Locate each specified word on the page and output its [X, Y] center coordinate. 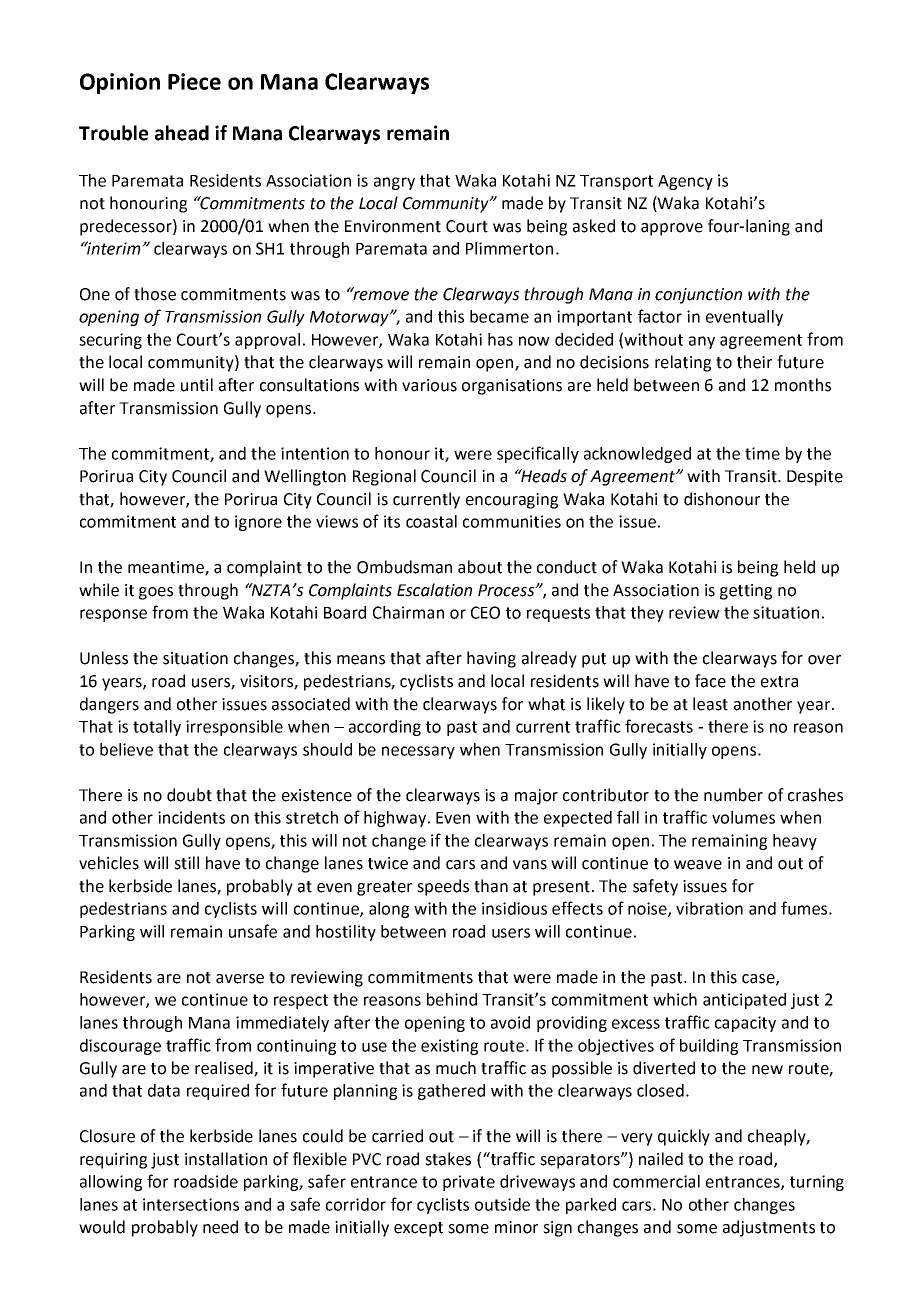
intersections [191, 1204]
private [469, 1183]
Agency [685, 182]
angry [394, 183]
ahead [182, 133]
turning [817, 1183]
